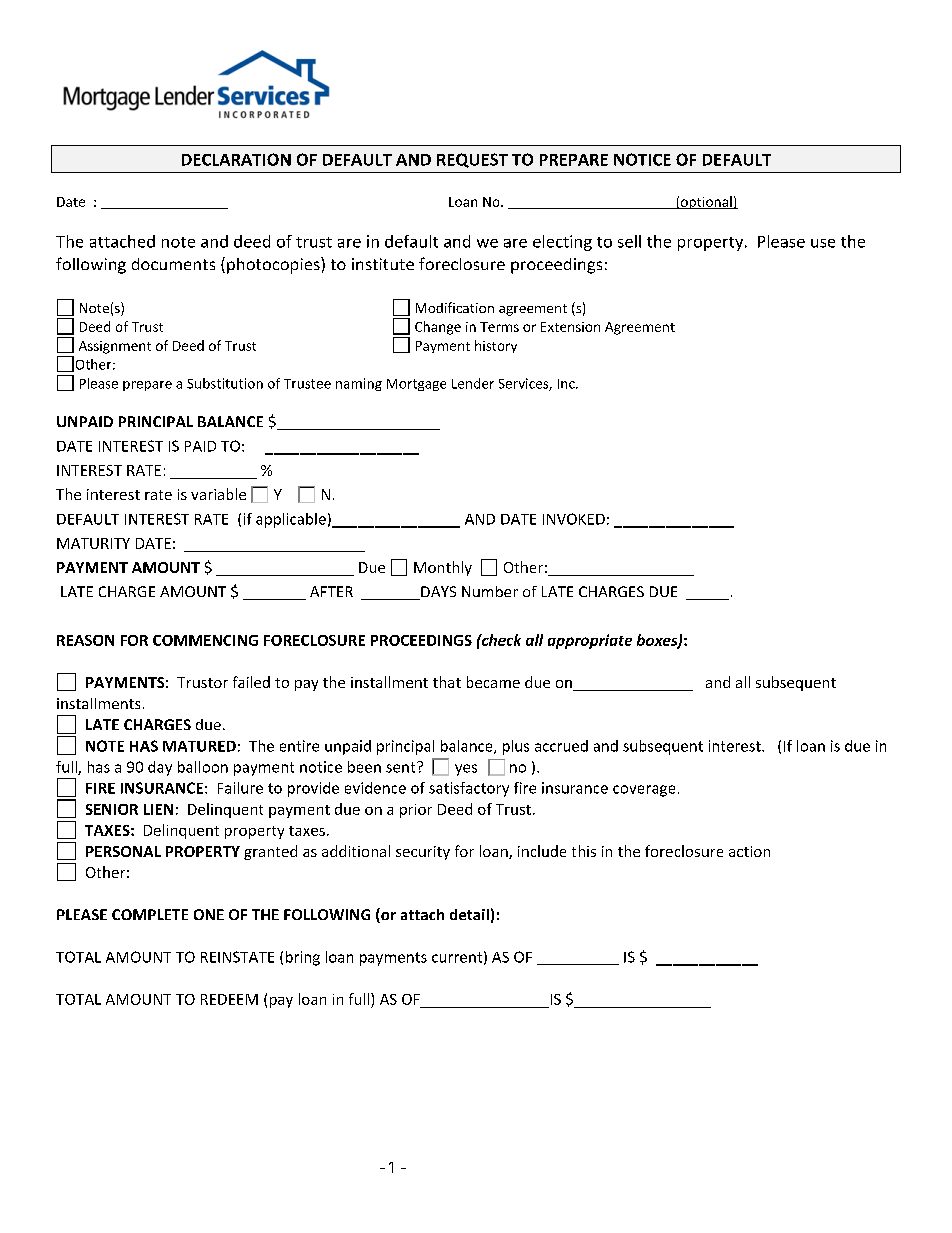  I want to click on REINSTATE, so click(237, 957).
